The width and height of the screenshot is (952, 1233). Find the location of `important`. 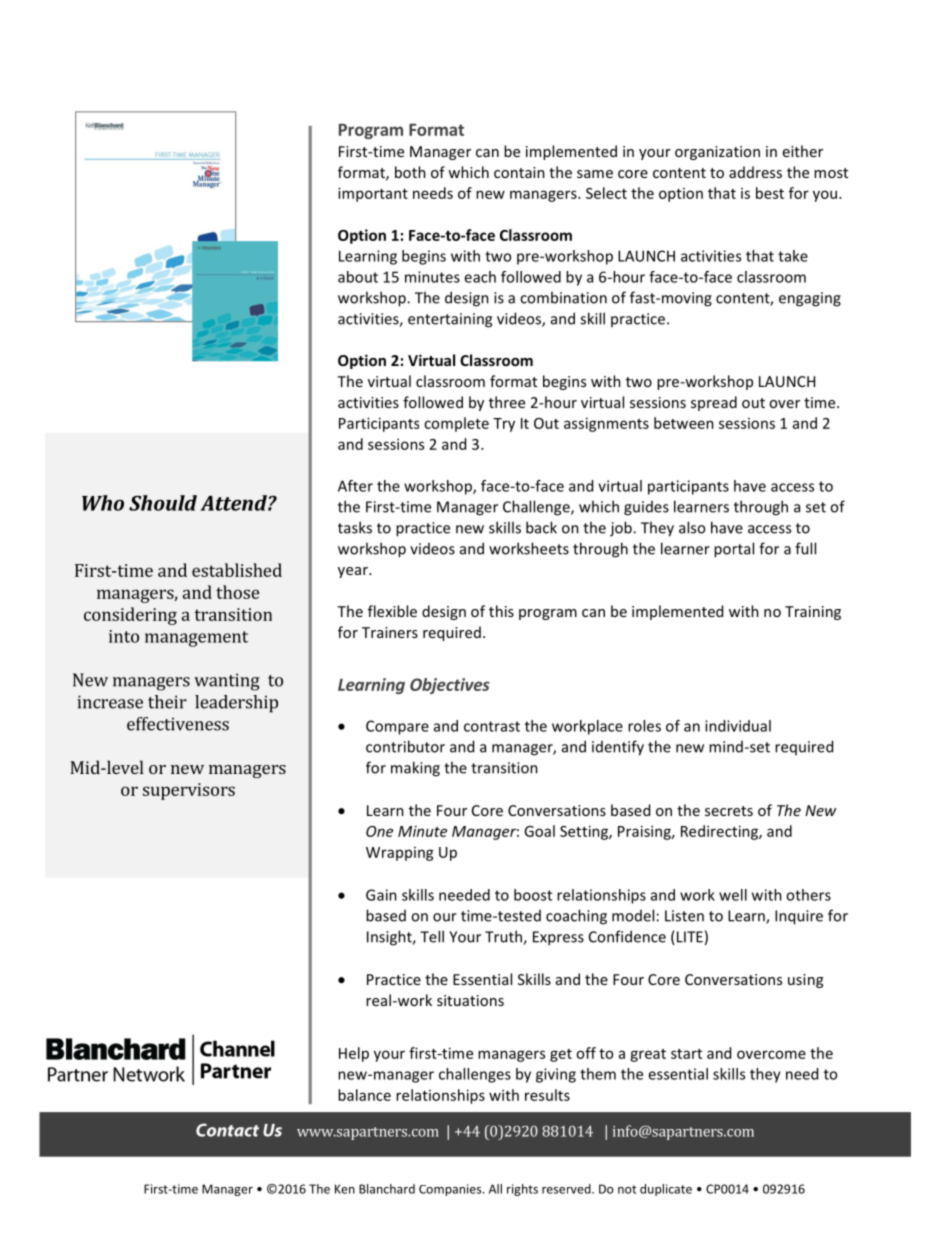

important is located at coordinates (373, 194).
